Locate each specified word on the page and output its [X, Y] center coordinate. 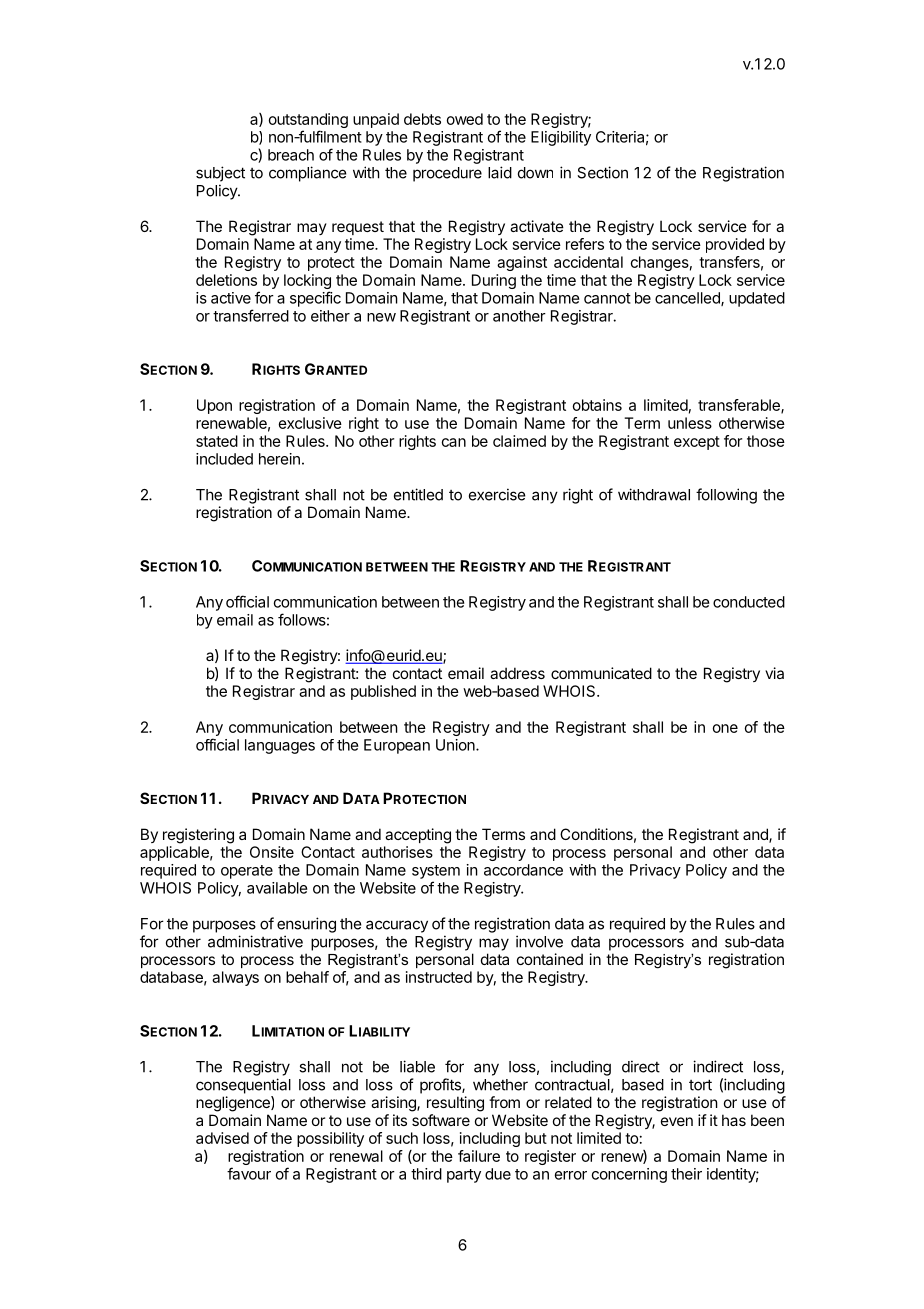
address [517, 673]
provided [735, 245]
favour [249, 1173]
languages [280, 746]
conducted [749, 602]
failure [479, 1156]
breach [291, 155]
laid [500, 172]
